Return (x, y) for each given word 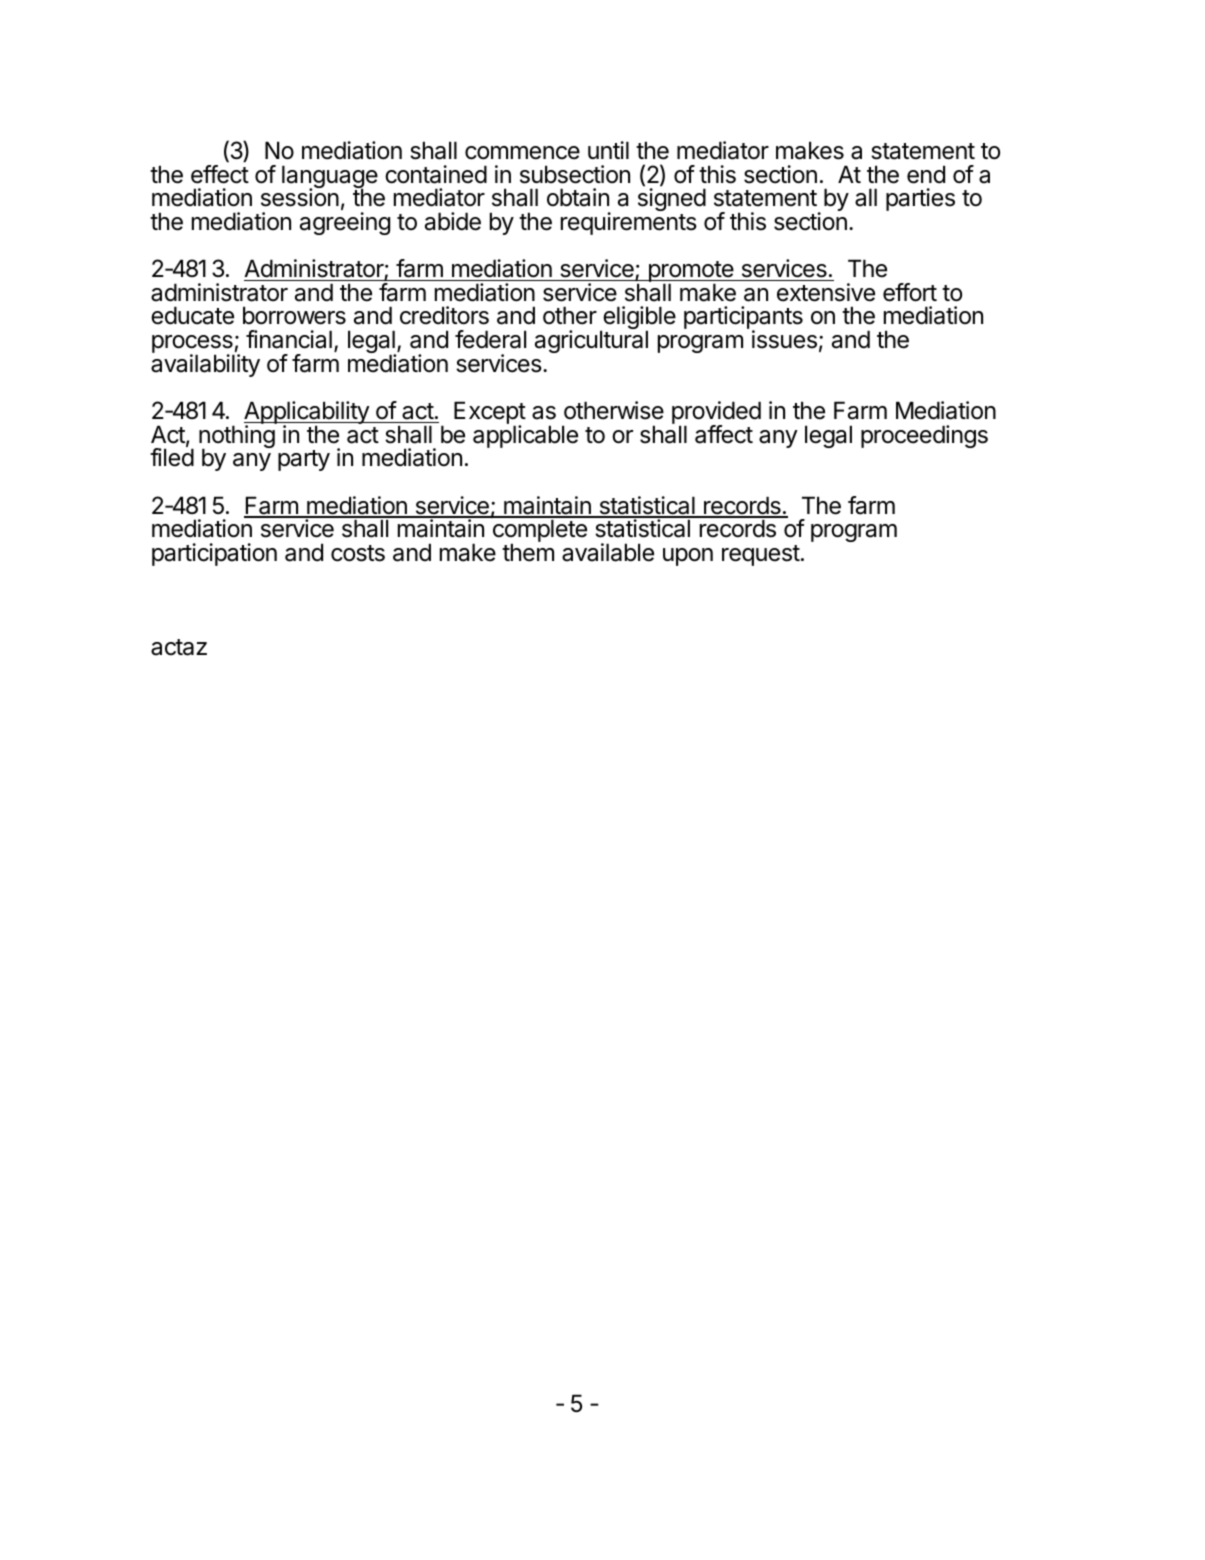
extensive (826, 292)
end (926, 174)
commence (522, 153)
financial (289, 339)
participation (214, 554)
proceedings (924, 436)
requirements (629, 223)
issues (784, 339)
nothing (237, 438)
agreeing (345, 223)
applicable (525, 436)
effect (220, 174)
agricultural (591, 341)
